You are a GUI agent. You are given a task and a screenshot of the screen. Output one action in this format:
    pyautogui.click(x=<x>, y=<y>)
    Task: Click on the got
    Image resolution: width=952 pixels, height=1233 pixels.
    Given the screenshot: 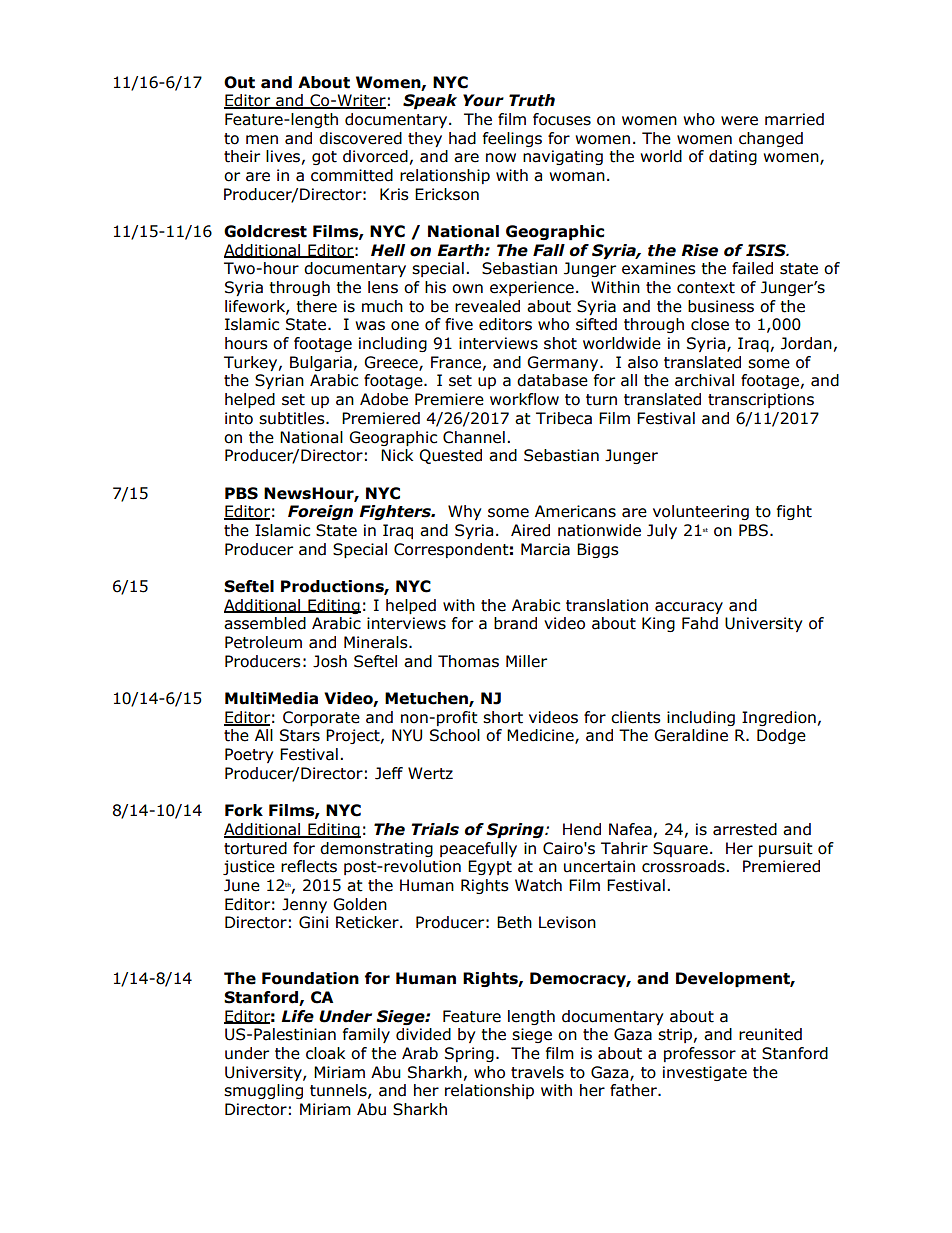 What is the action you would take?
    pyautogui.click(x=324, y=158)
